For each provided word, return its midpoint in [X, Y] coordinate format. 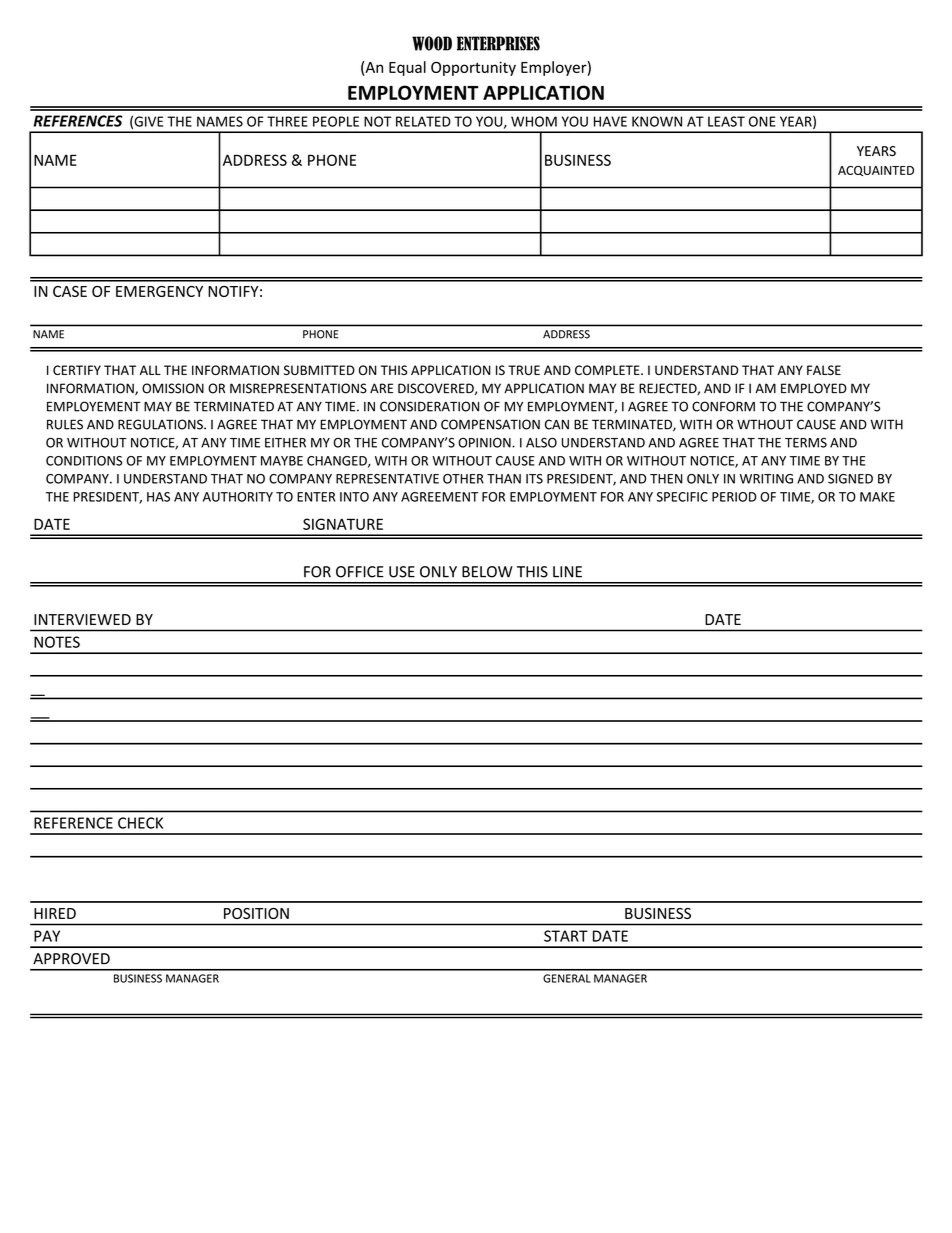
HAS [158, 497]
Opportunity [473, 68]
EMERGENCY [159, 291]
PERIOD [734, 497]
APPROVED [71, 959]
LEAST [726, 121]
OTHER [463, 479]
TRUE [524, 370]
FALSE [824, 370]
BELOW [487, 572]
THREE [287, 121]
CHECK [140, 823]
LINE [567, 572]
